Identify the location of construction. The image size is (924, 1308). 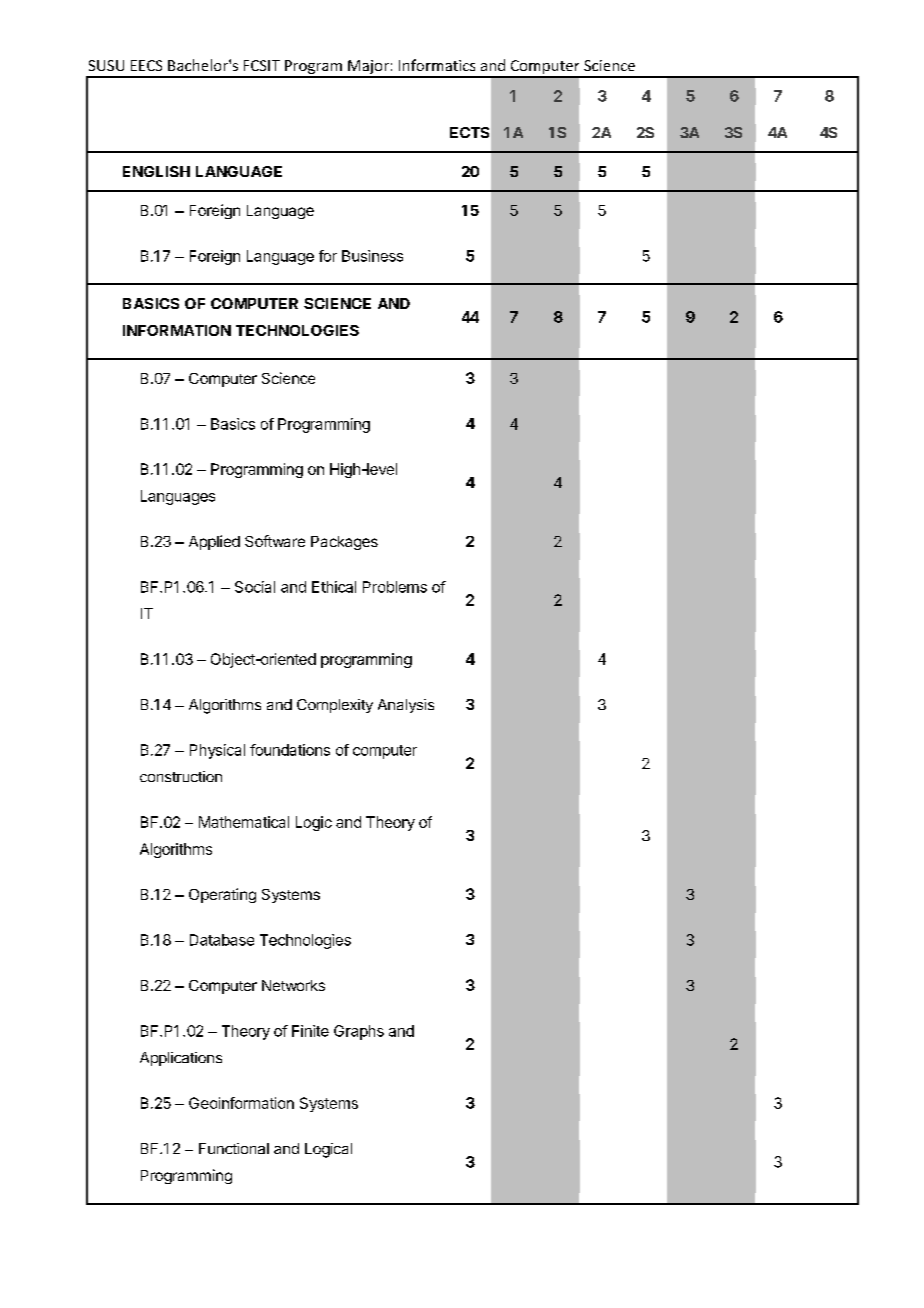
(181, 776).
